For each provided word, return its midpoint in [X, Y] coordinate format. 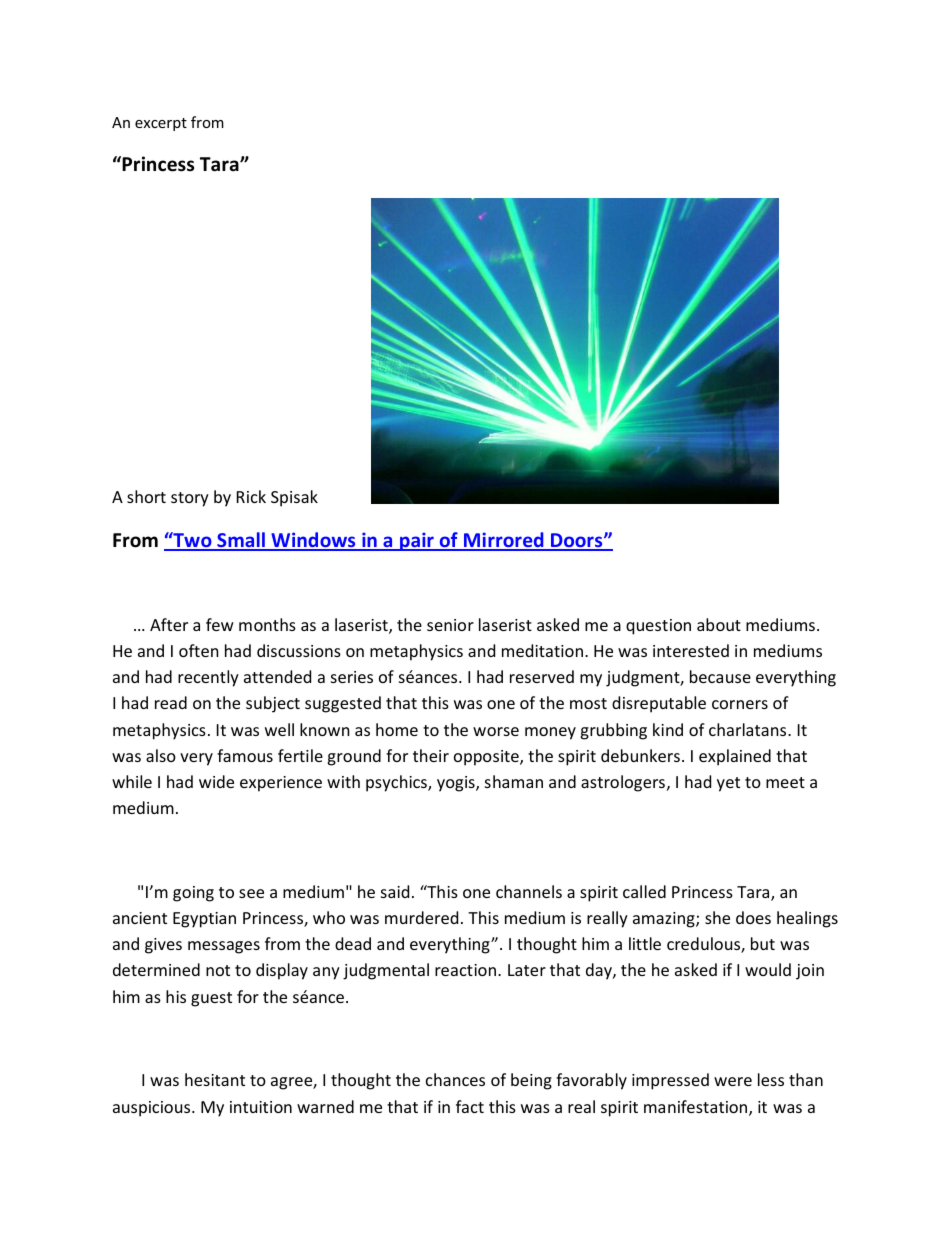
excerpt [161, 124]
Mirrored [504, 541]
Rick [251, 496]
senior [450, 625]
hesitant [215, 1079]
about [719, 624]
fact [470, 1106]
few [220, 624]
